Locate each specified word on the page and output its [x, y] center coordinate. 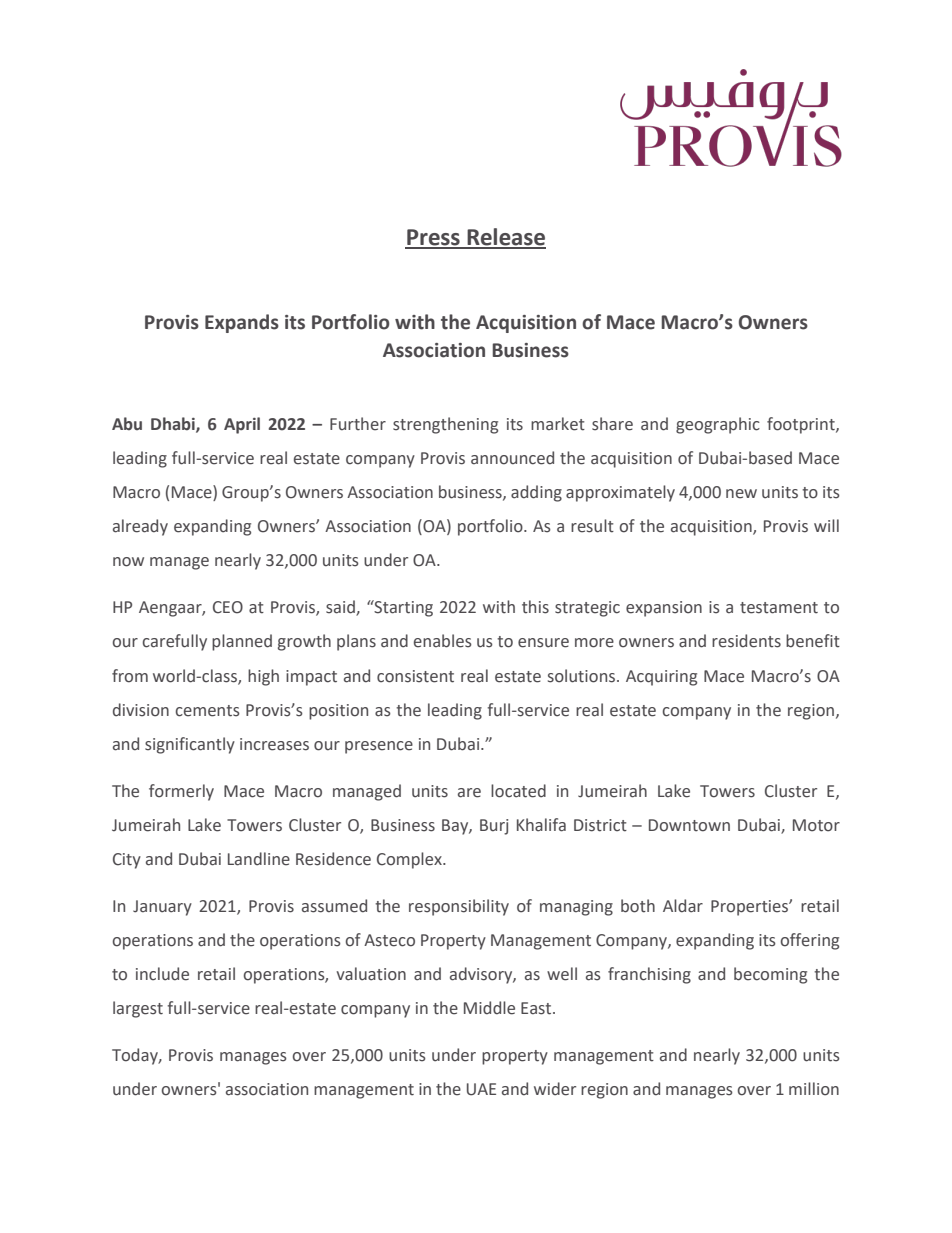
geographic [718, 425]
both [638, 906]
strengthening [445, 425]
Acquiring [661, 678]
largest [138, 1009]
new [741, 494]
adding [536, 493]
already [140, 527]
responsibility [459, 907]
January [162, 908]
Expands [242, 323]
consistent [415, 676]
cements [208, 711]
